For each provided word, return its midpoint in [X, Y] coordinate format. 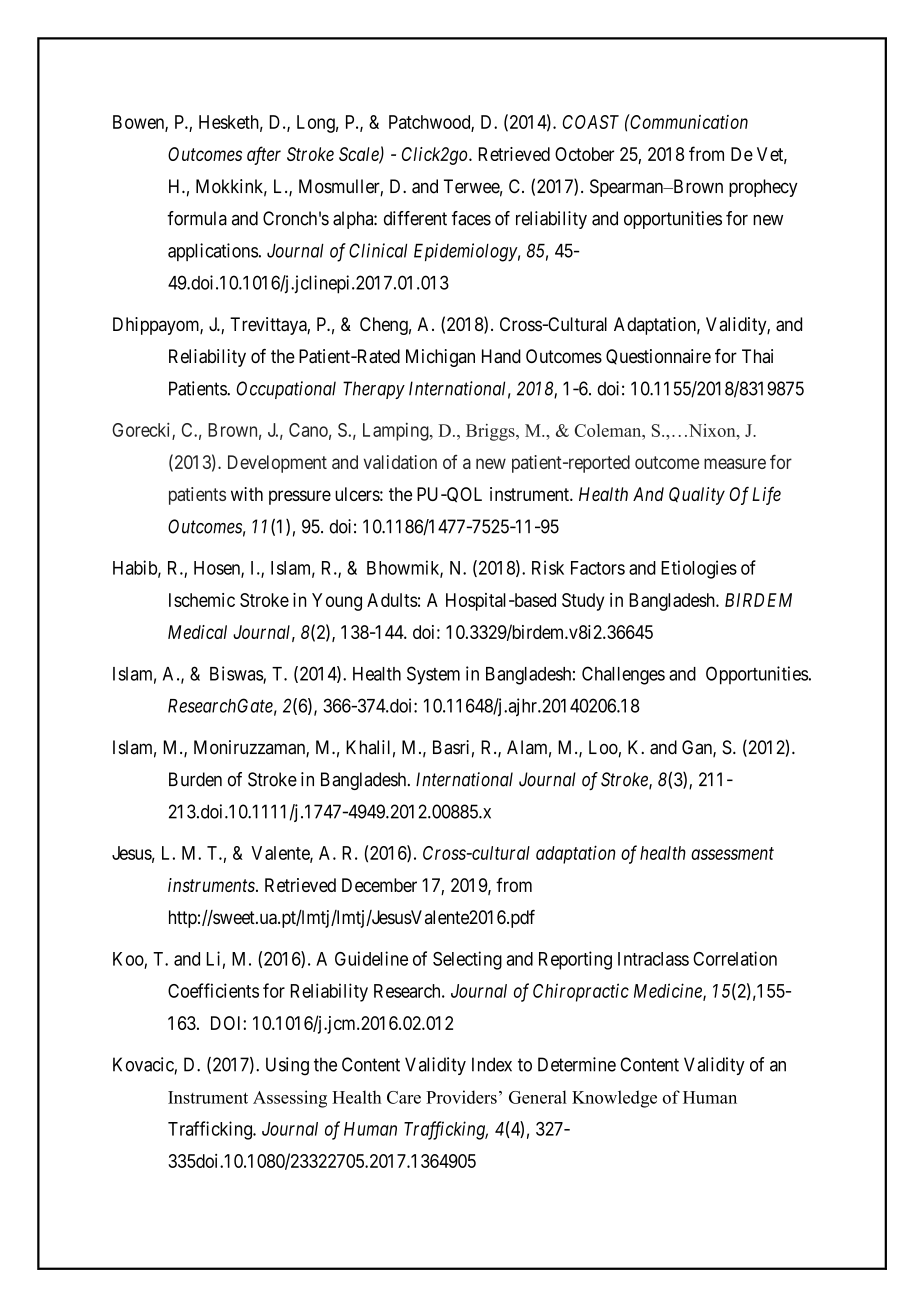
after [264, 155]
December [379, 885]
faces [471, 218]
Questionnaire [658, 357]
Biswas [237, 674]
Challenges [623, 675]
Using [287, 1066]
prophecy [763, 188]
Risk [548, 567]
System [433, 675]
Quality [697, 496]
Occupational [286, 390]
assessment [732, 853]
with [247, 494]
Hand [501, 356]
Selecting [467, 960]
